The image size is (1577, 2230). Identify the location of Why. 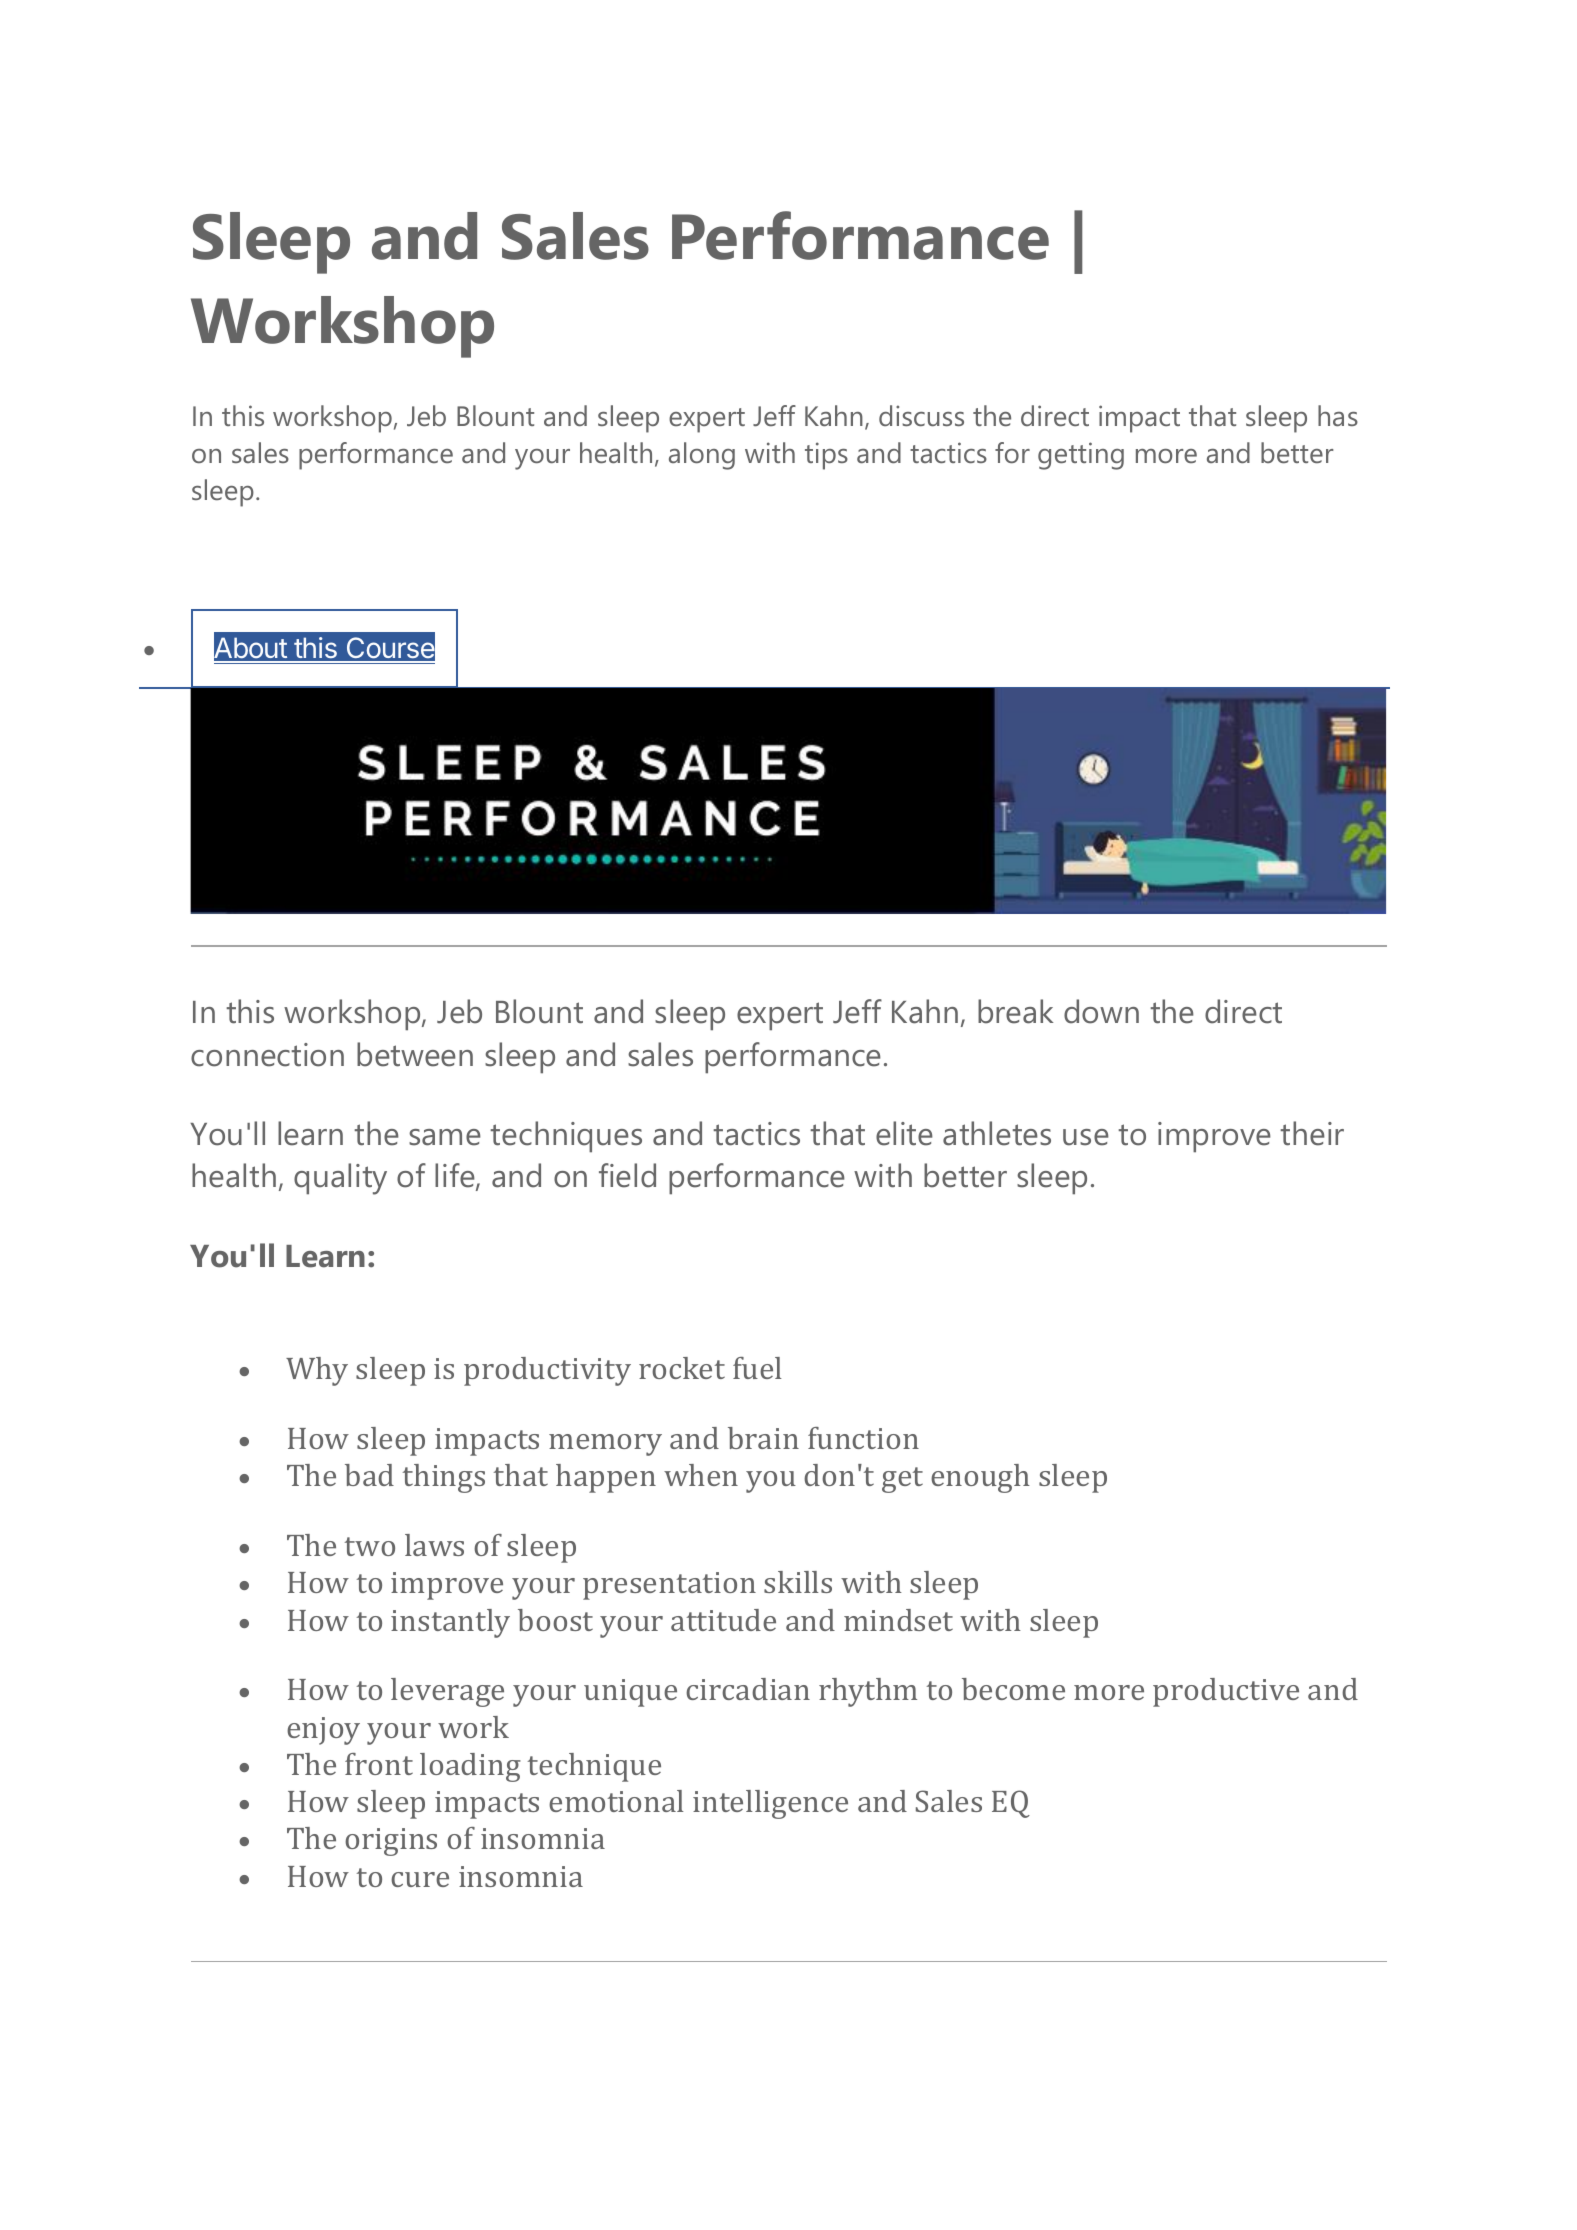
(317, 1371).
